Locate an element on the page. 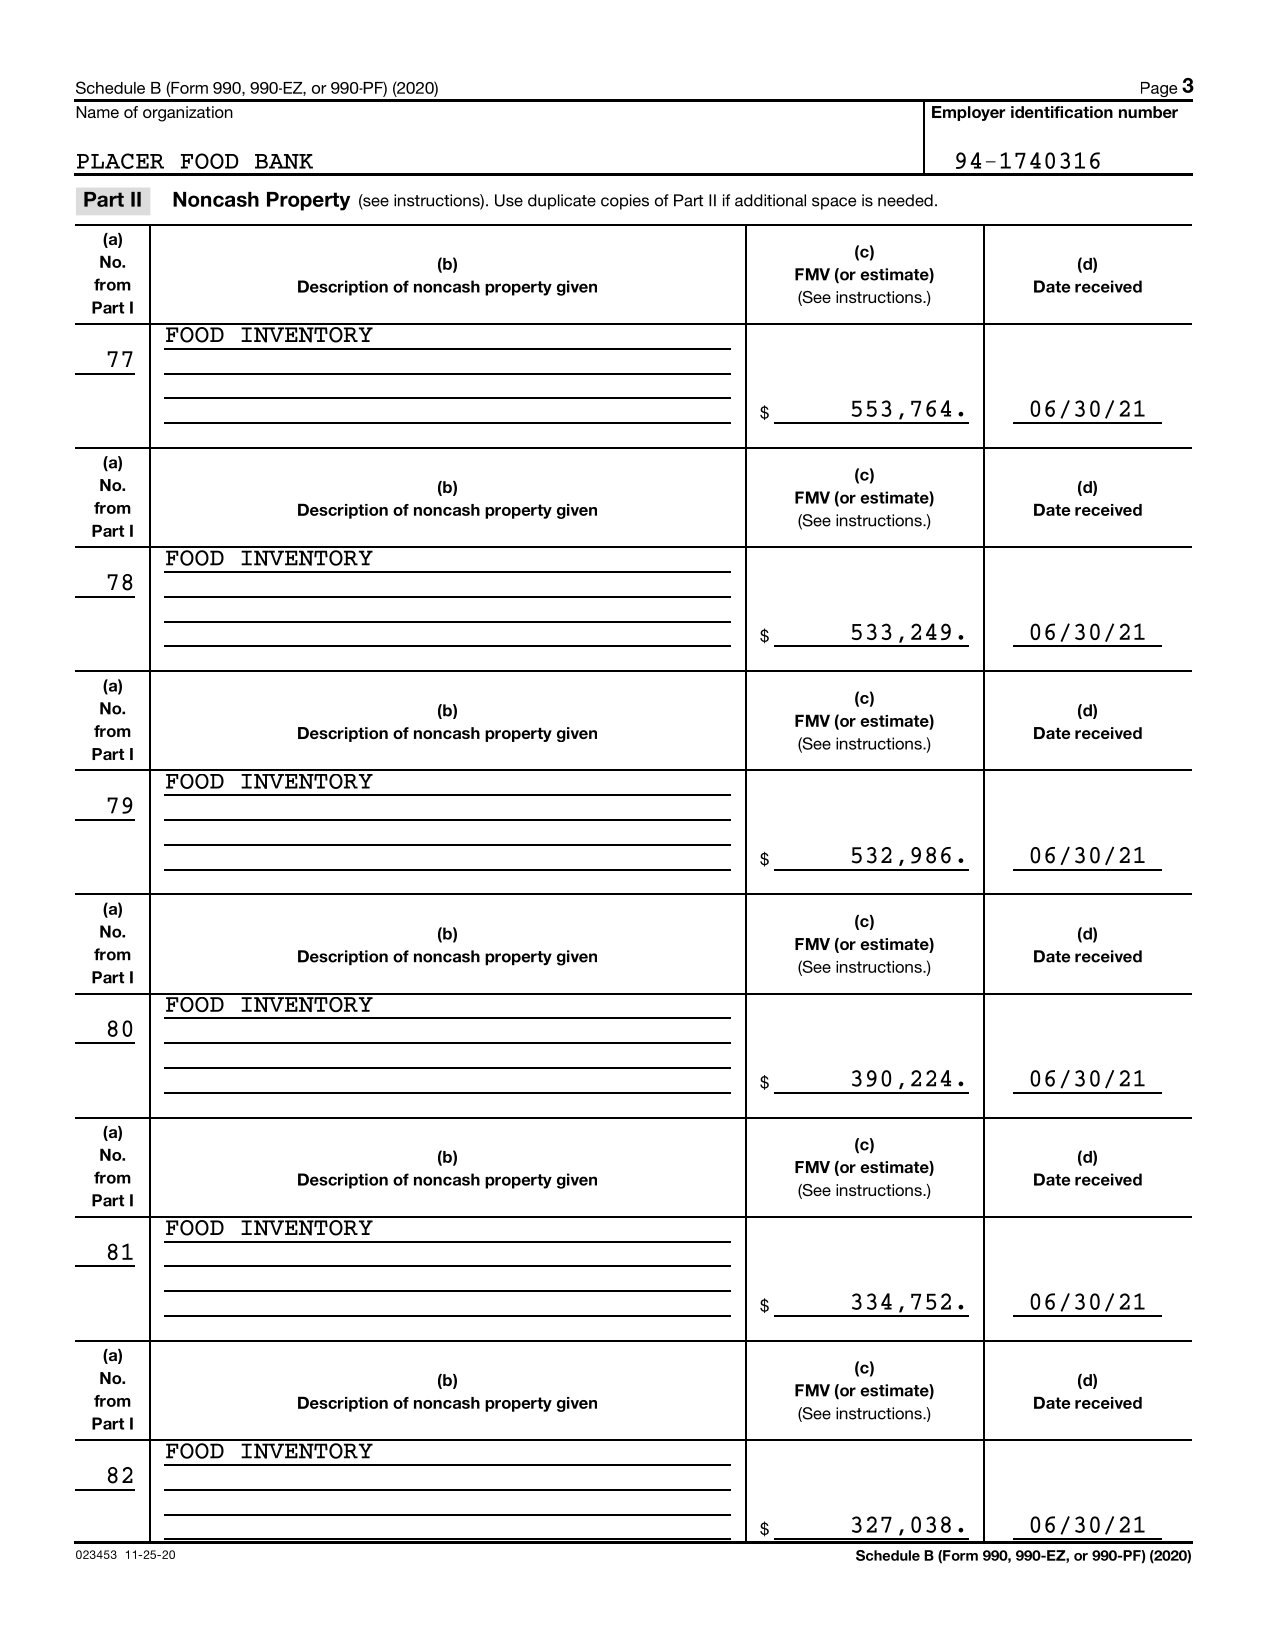 The width and height of the page is (1265, 1637). copies is located at coordinates (625, 202).
